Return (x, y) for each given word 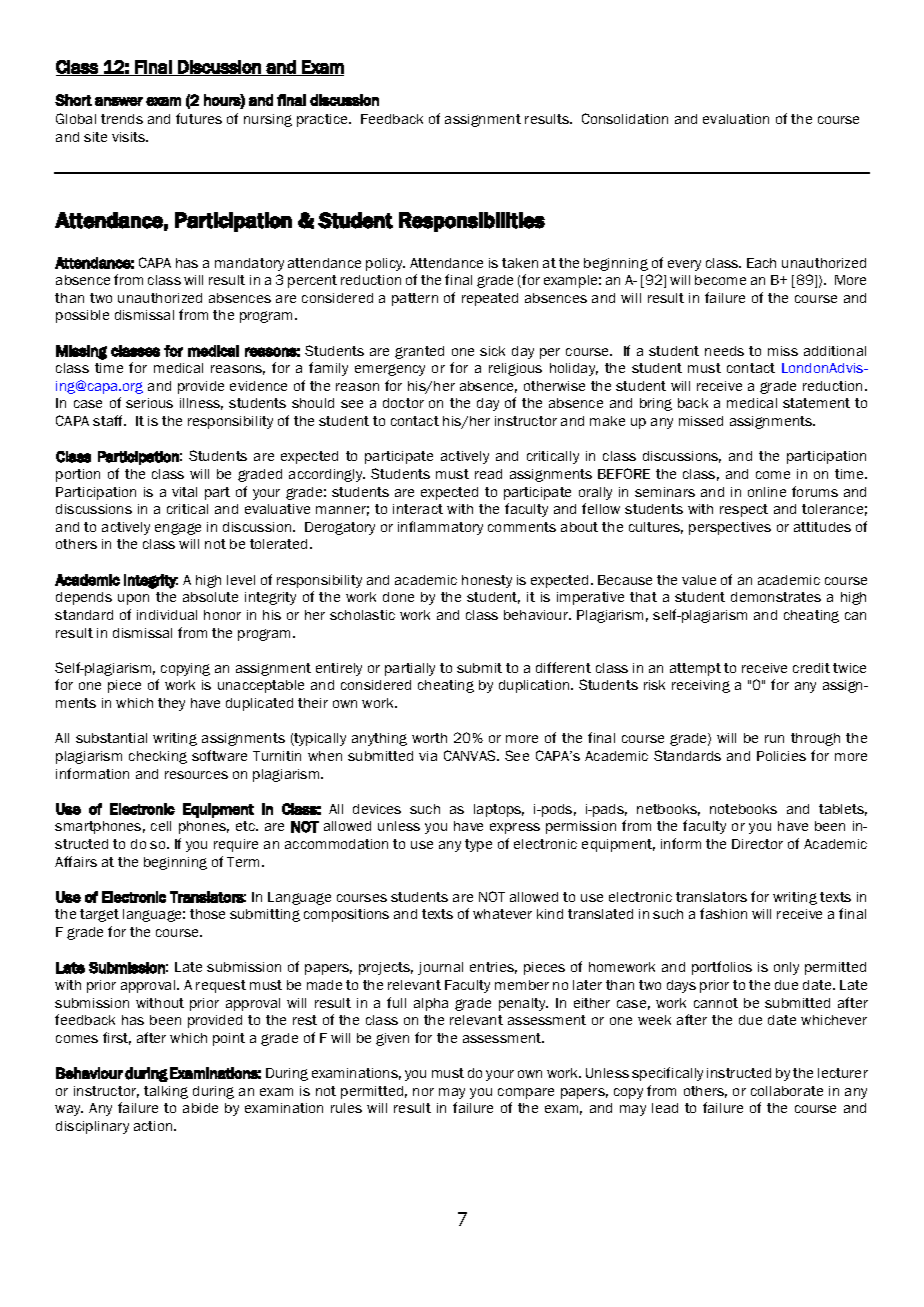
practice (324, 120)
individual (167, 615)
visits (130, 137)
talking (166, 1092)
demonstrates (776, 597)
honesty (487, 581)
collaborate (787, 1091)
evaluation (736, 119)
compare (526, 1093)
